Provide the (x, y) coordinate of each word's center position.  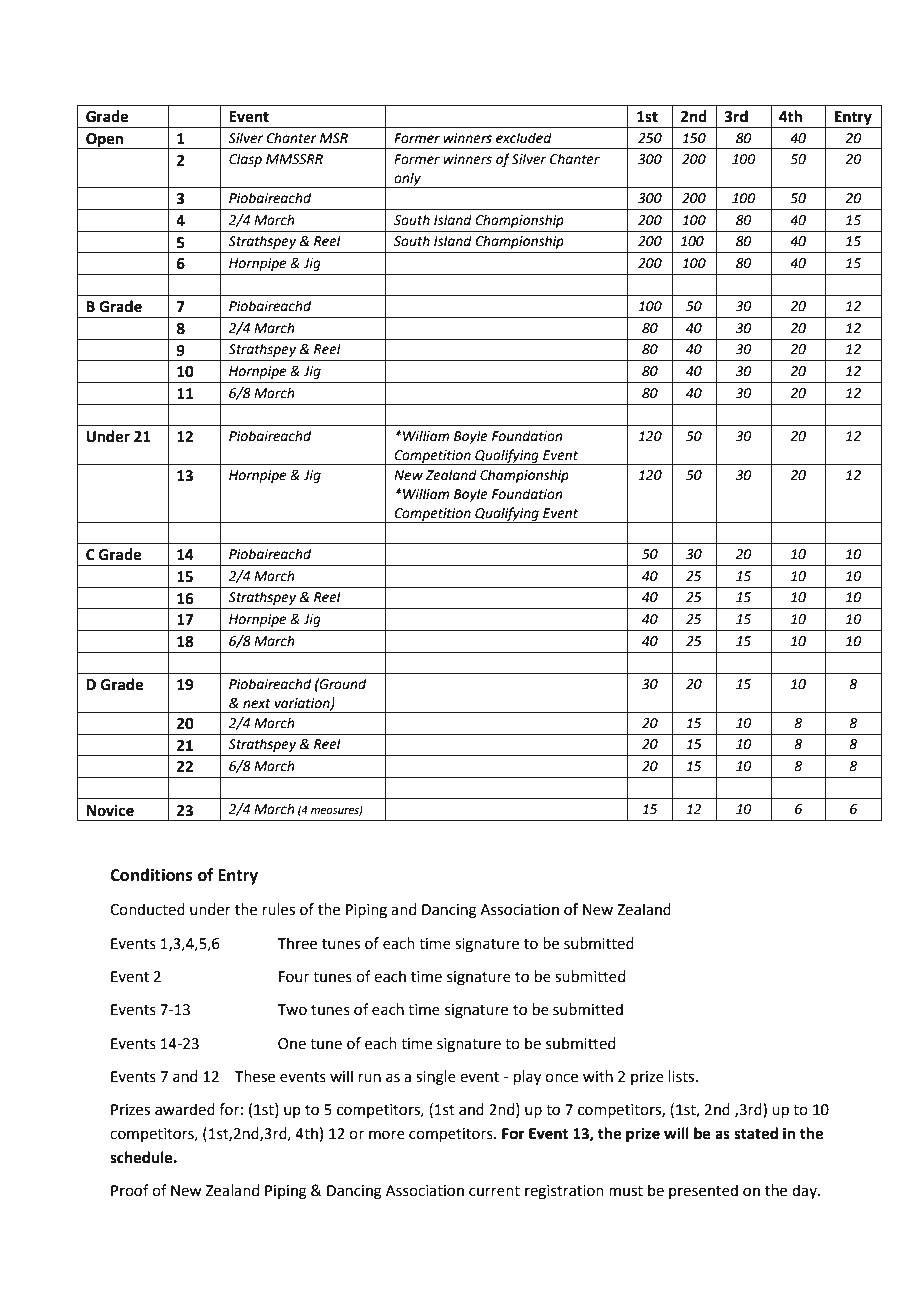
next (257, 704)
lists (683, 1076)
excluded (524, 138)
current (494, 1191)
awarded (185, 1109)
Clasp (245, 160)
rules (279, 909)
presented (703, 1191)
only (407, 180)
